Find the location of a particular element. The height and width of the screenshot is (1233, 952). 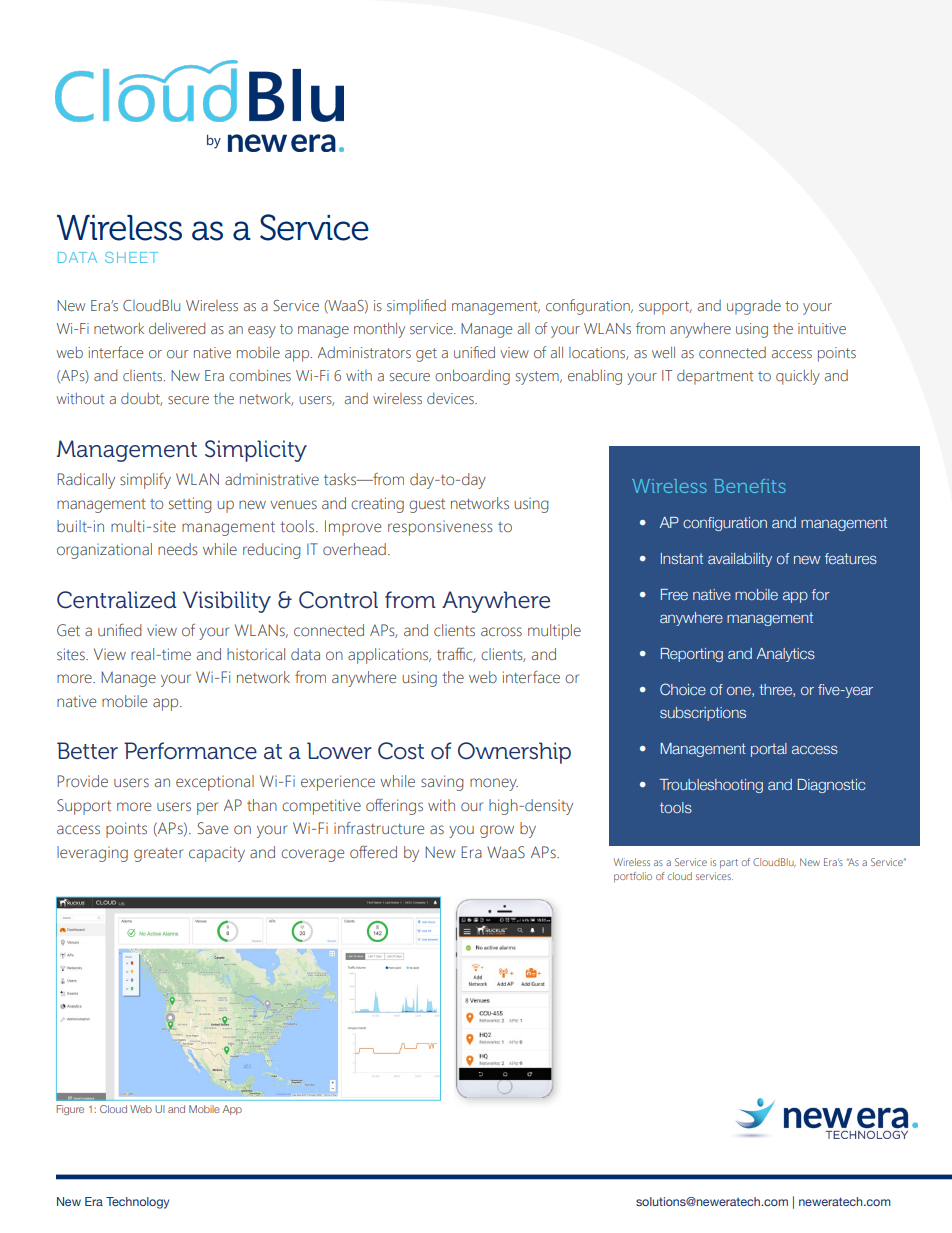

simplified is located at coordinates (416, 307).
